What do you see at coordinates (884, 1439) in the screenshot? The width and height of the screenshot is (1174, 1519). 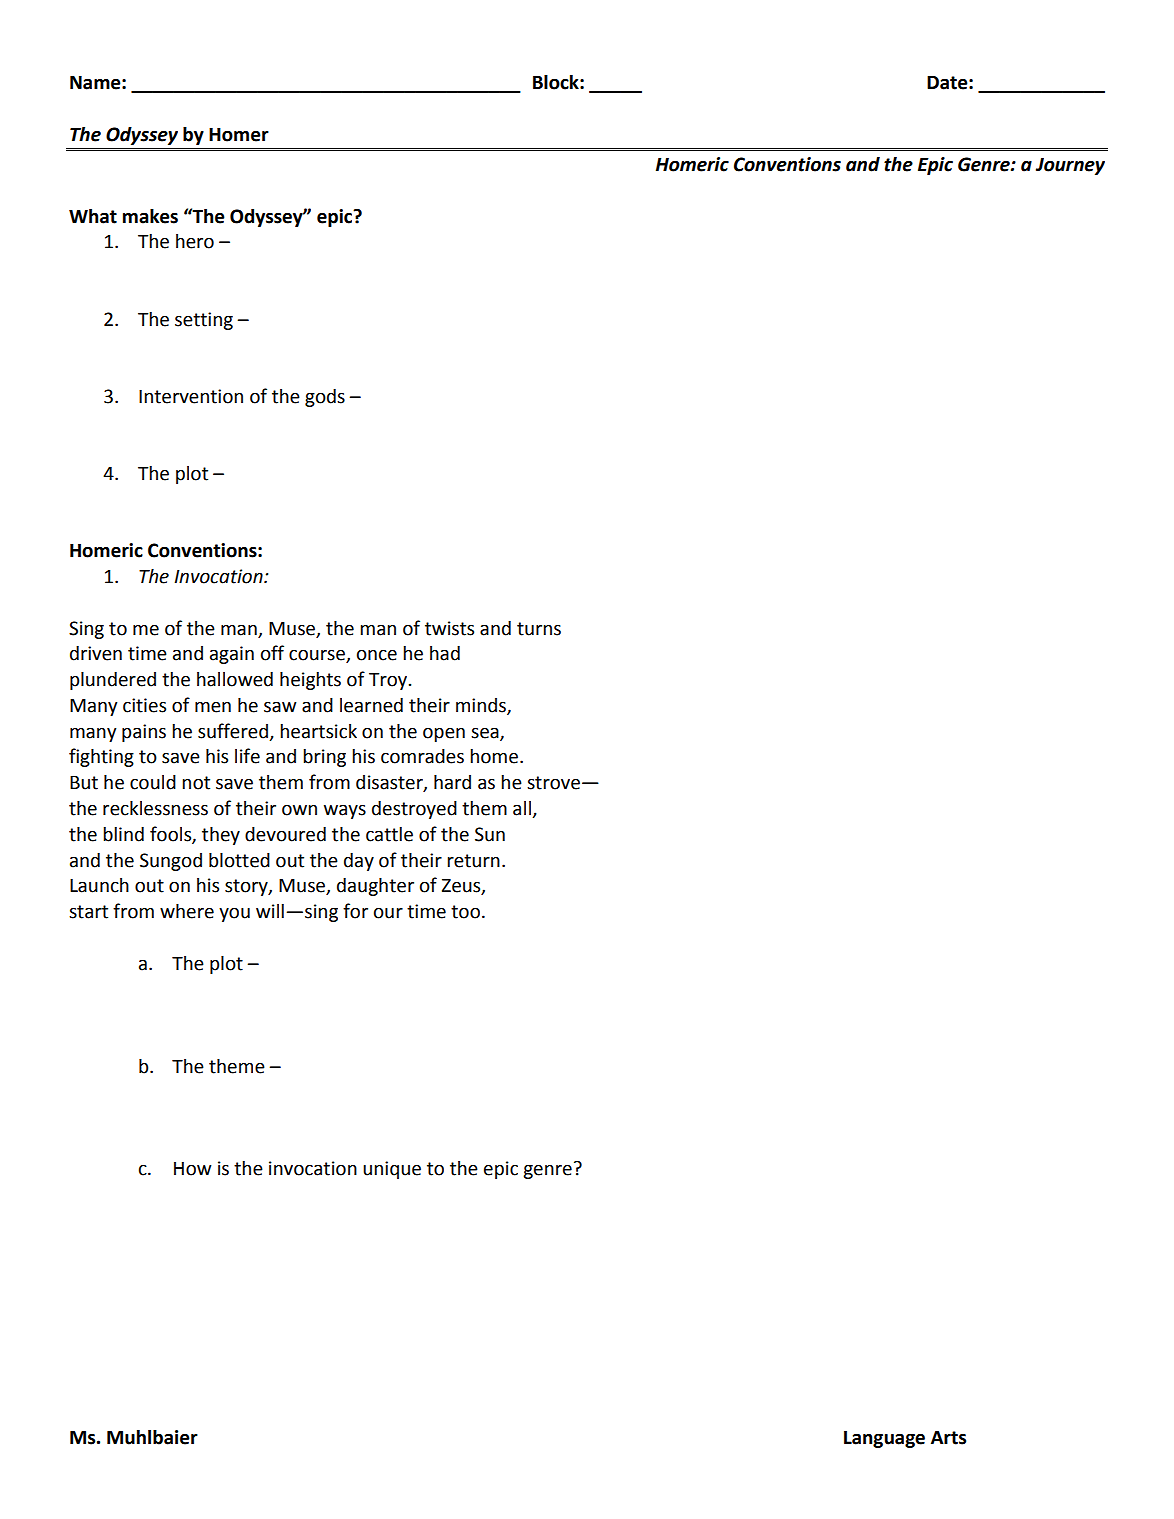 I see `Language` at bounding box center [884, 1439].
